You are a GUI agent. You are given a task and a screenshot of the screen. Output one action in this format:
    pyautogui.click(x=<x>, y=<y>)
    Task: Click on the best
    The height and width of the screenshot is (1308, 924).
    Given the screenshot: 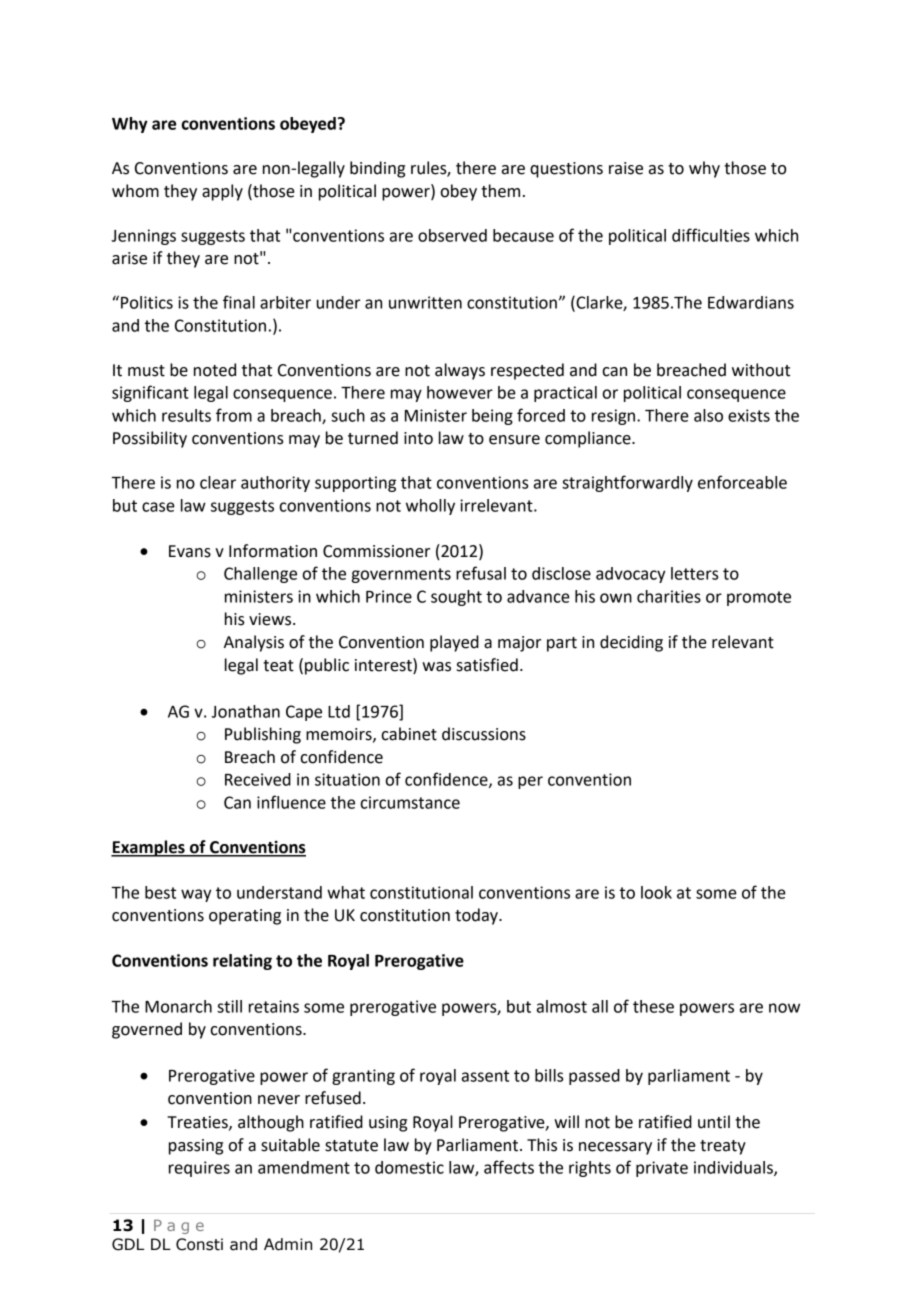 What is the action you would take?
    pyautogui.click(x=160, y=892)
